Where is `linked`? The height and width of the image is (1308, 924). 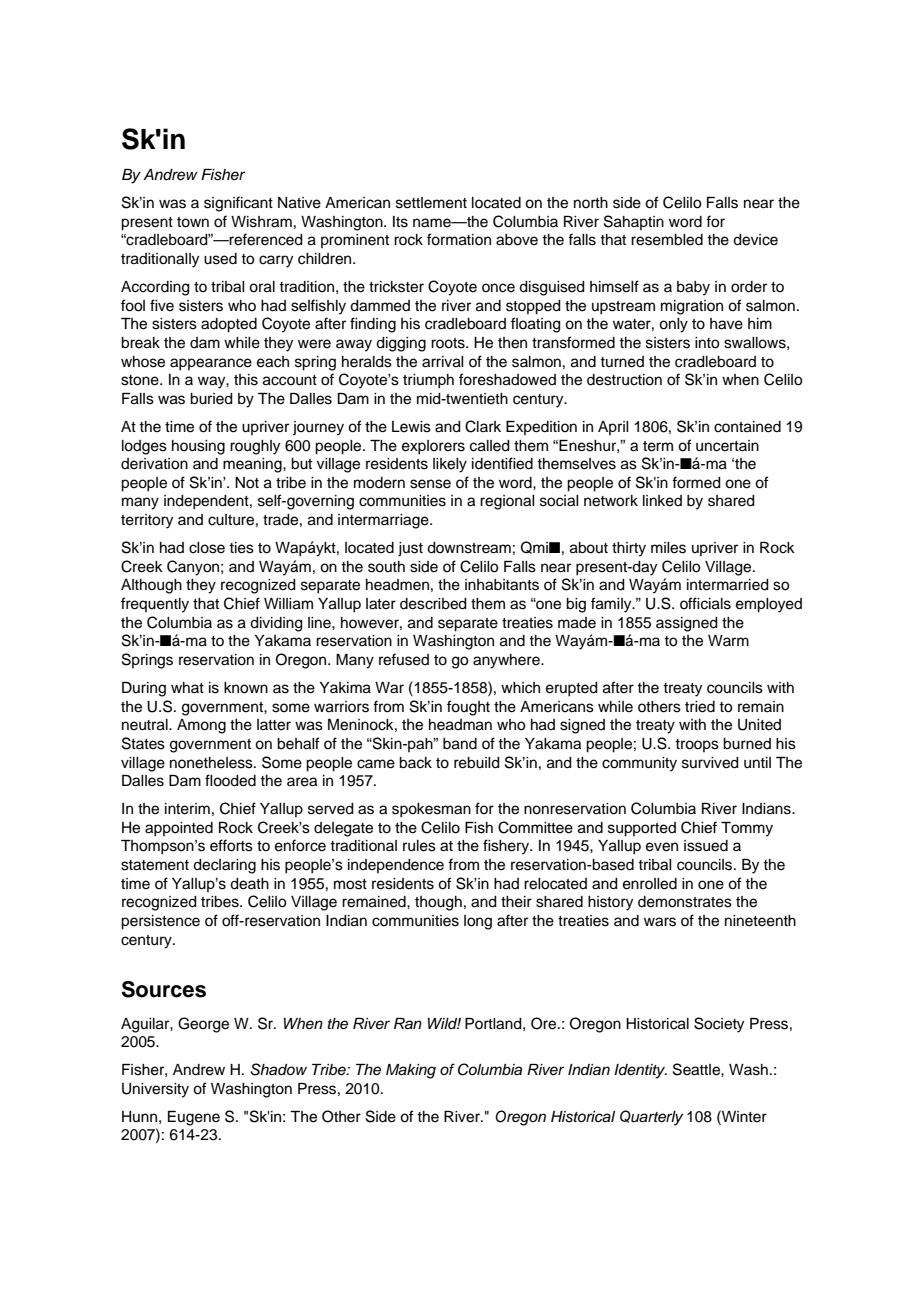
linked is located at coordinates (662, 501).
